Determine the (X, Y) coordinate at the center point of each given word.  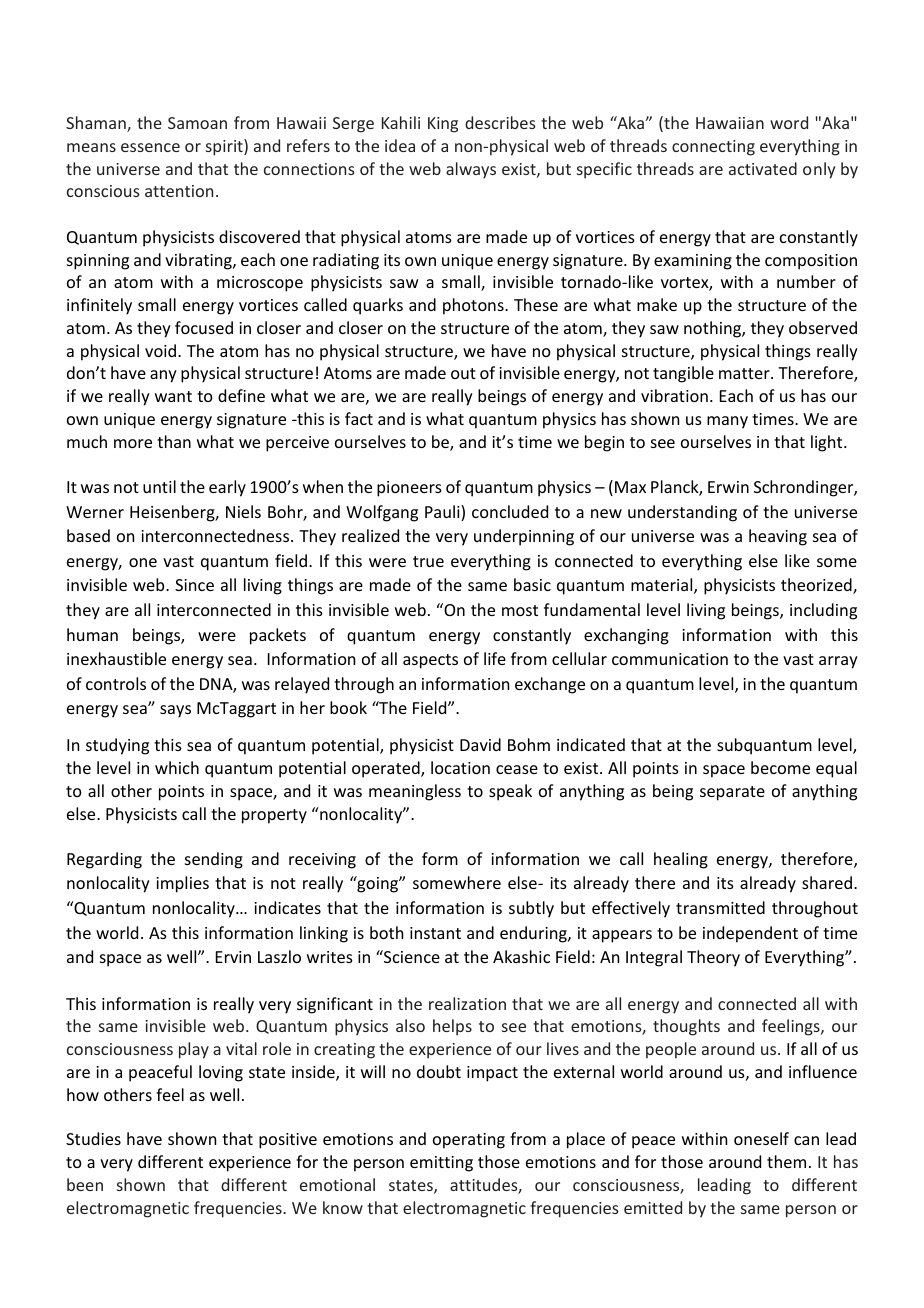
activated (763, 168)
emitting (441, 1164)
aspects (430, 661)
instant (435, 933)
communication (670, 659)
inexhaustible (116, 658)
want (173, 396)
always (471, 170)
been (85, 1184)
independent (750, 934)
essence (150, 147)
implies (182, 884)
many (727, 422)
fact (359, 418)
